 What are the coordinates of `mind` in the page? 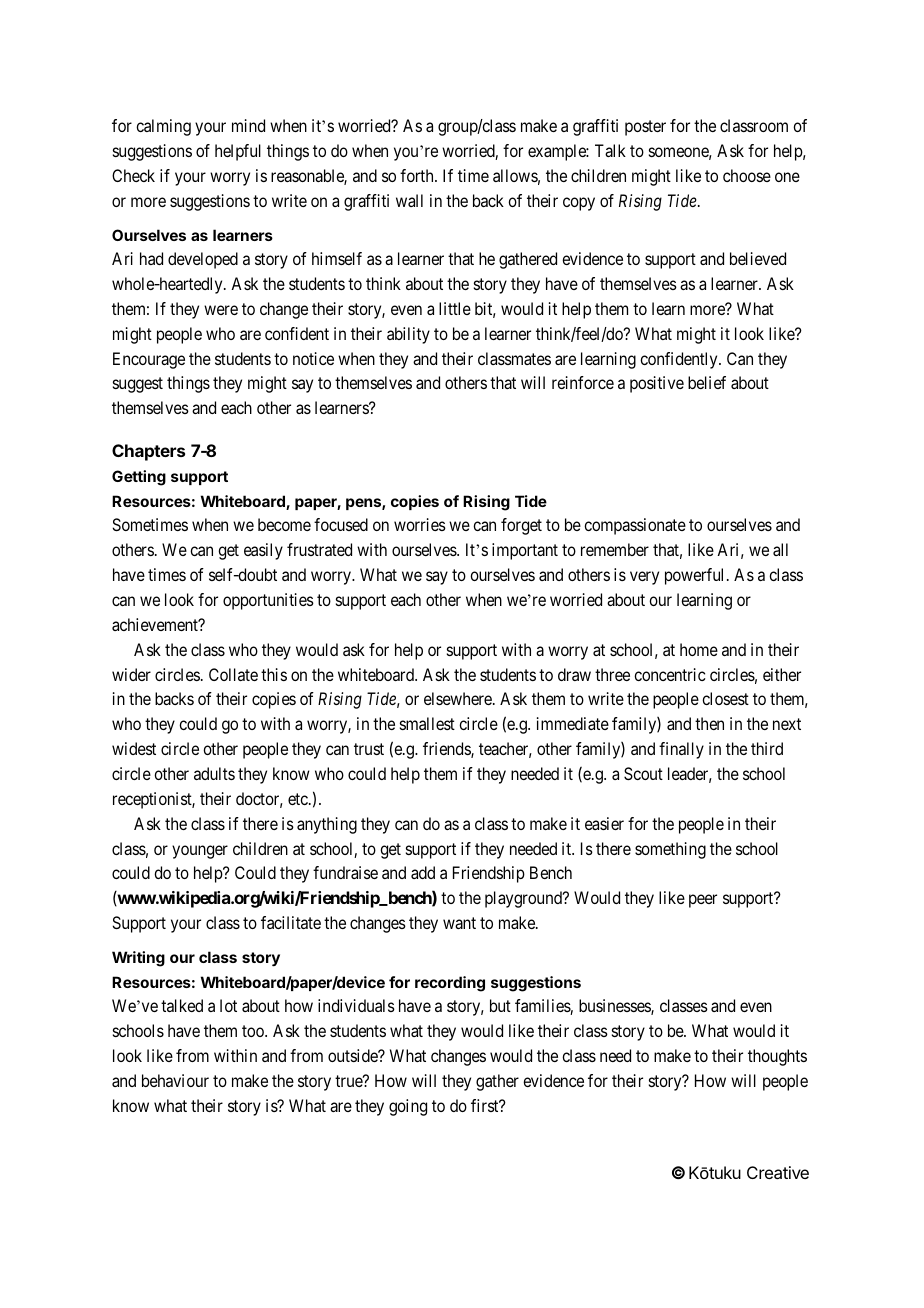 It's located at (248, 125).
